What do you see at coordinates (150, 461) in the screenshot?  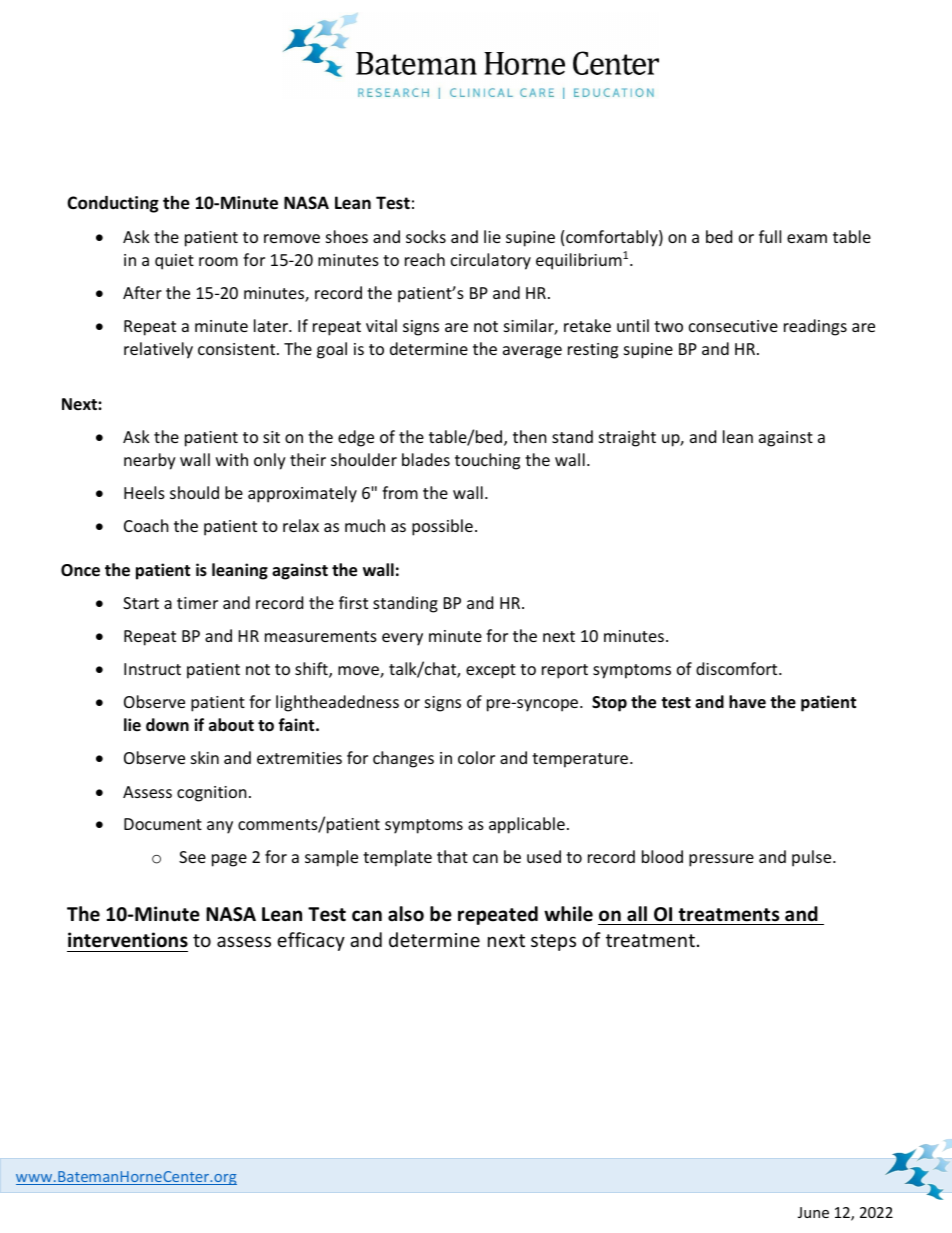 I see `nearby` at bounding box center [150, 461].
